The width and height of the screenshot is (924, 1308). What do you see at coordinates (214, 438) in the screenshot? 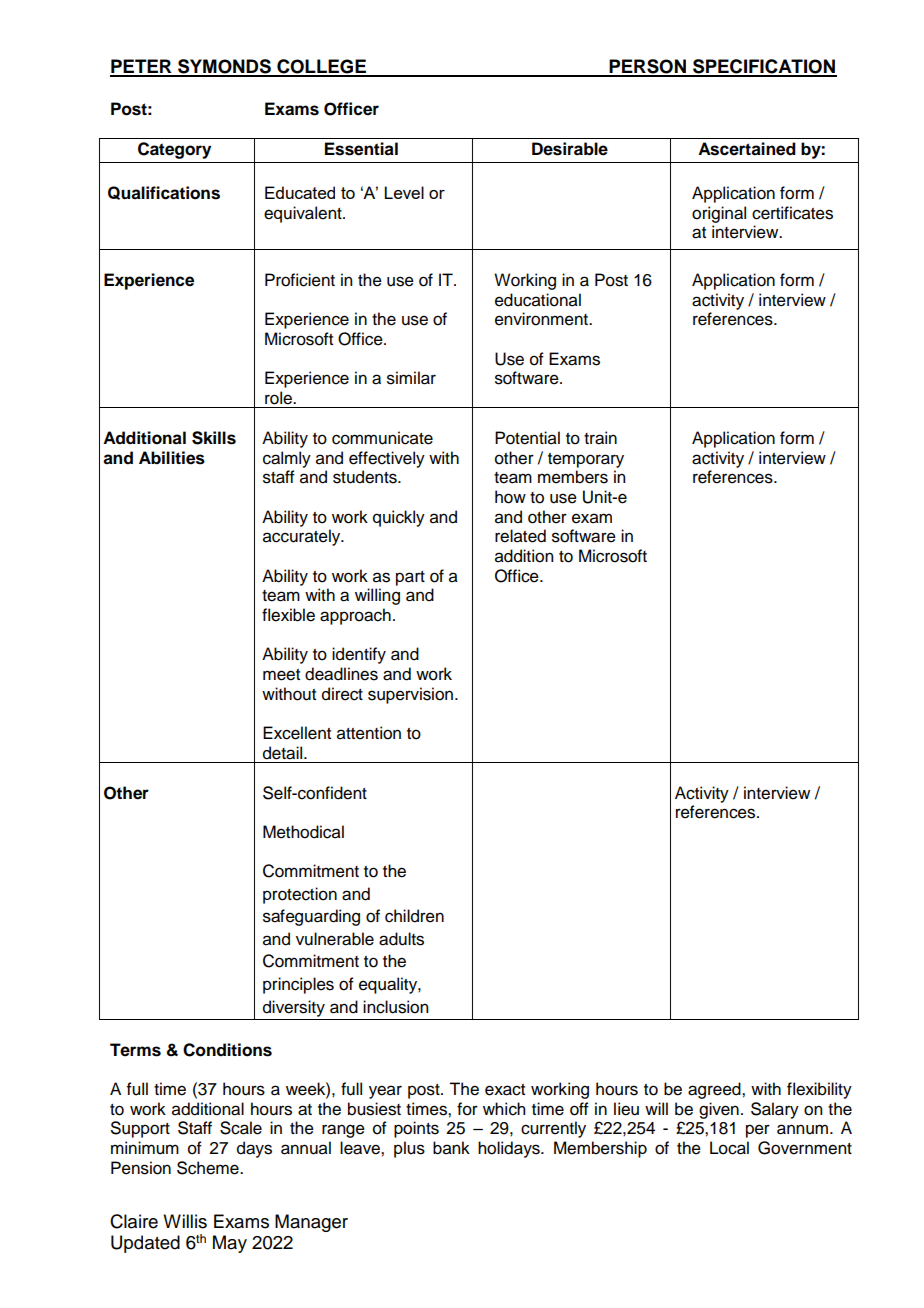
I see `Skills` at bounding box center [214, 438].
